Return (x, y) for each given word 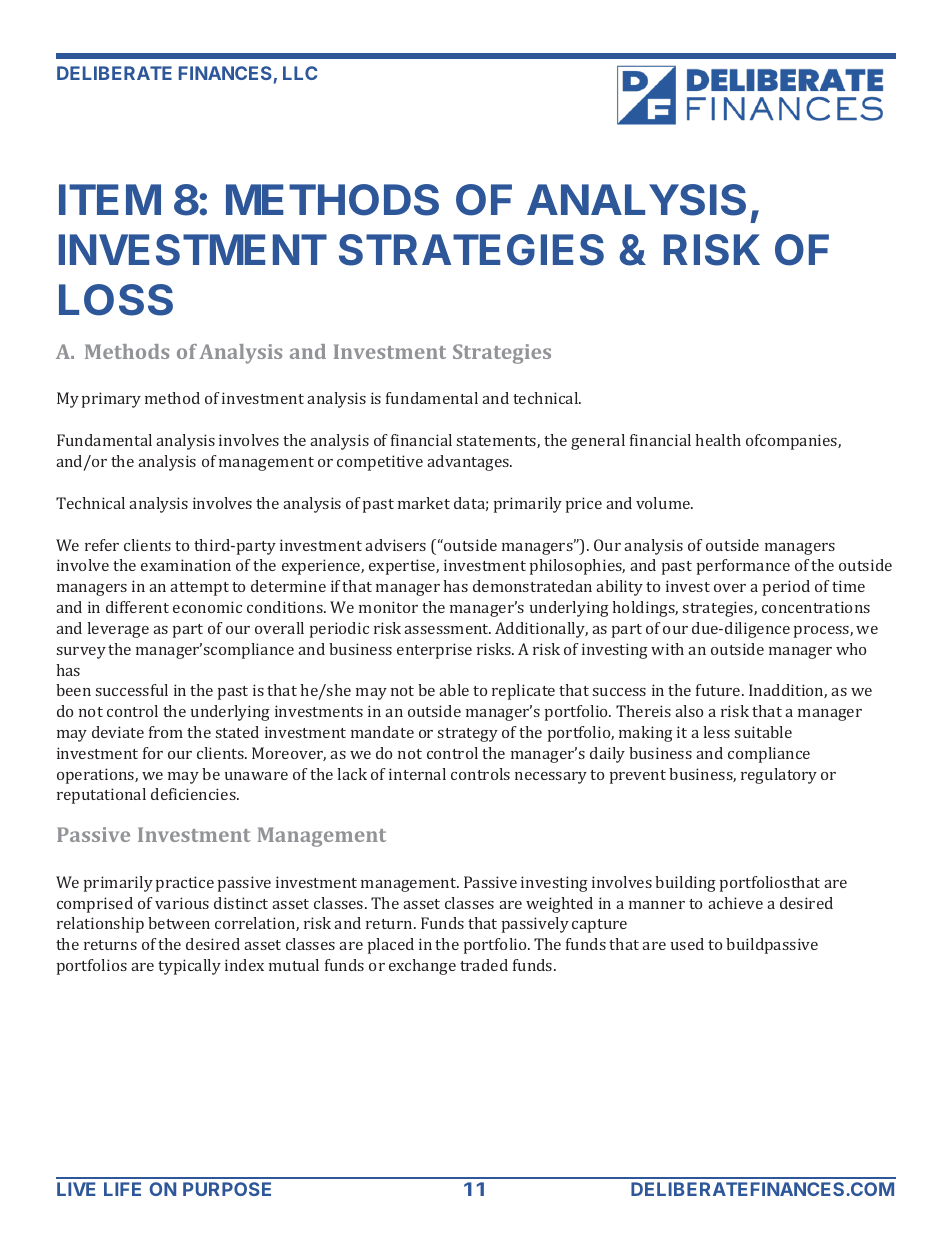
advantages (469, 463)
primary (111, 400)
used (687, 944)
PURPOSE (227, 1189)
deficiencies (194, 794)
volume (664, 503)
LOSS (116, 300)
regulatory (779, 776)
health (718, 440)
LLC (300, 73)
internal (417, 774)
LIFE (122, 1189)
